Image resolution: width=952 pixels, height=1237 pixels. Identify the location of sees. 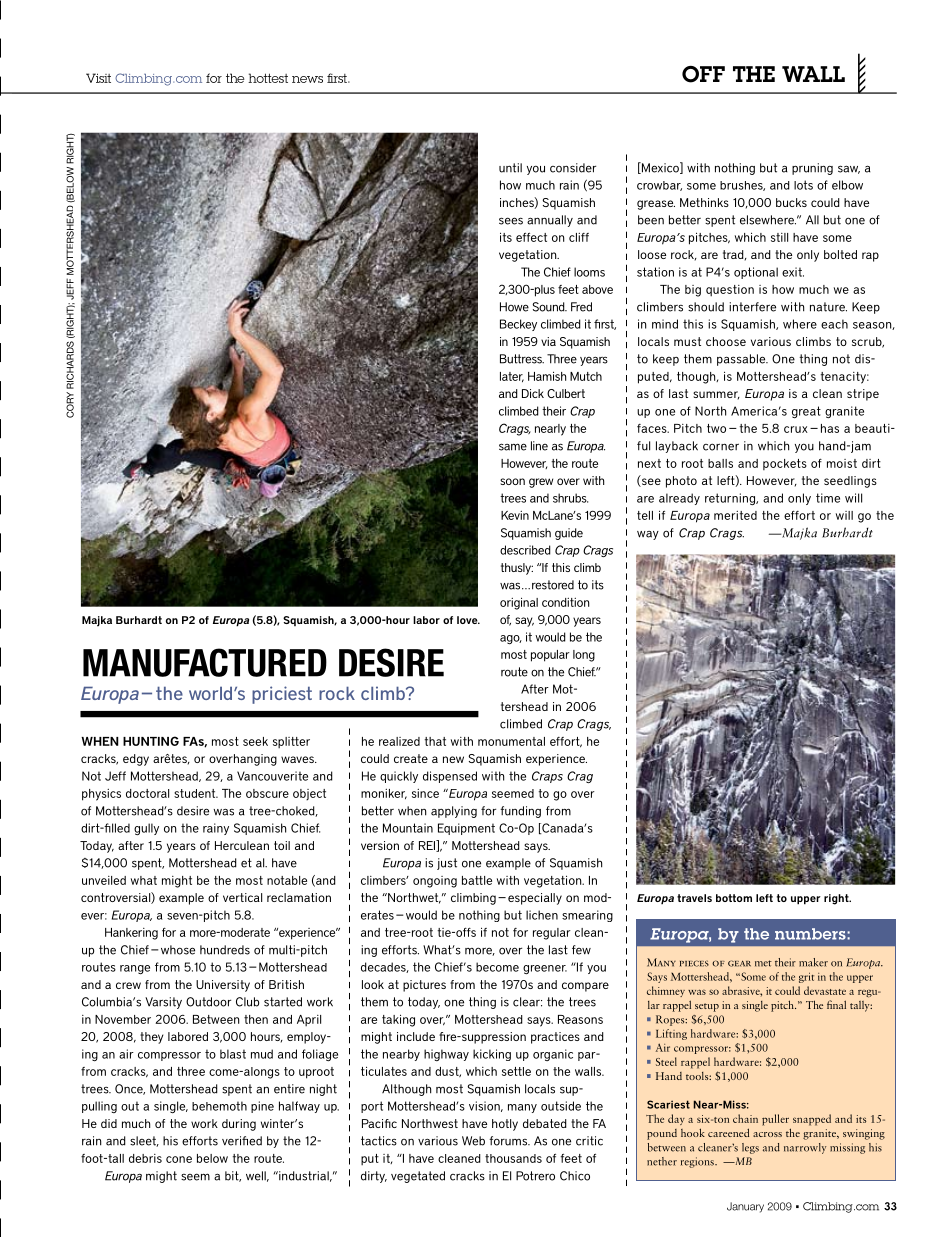
(511, 221).
